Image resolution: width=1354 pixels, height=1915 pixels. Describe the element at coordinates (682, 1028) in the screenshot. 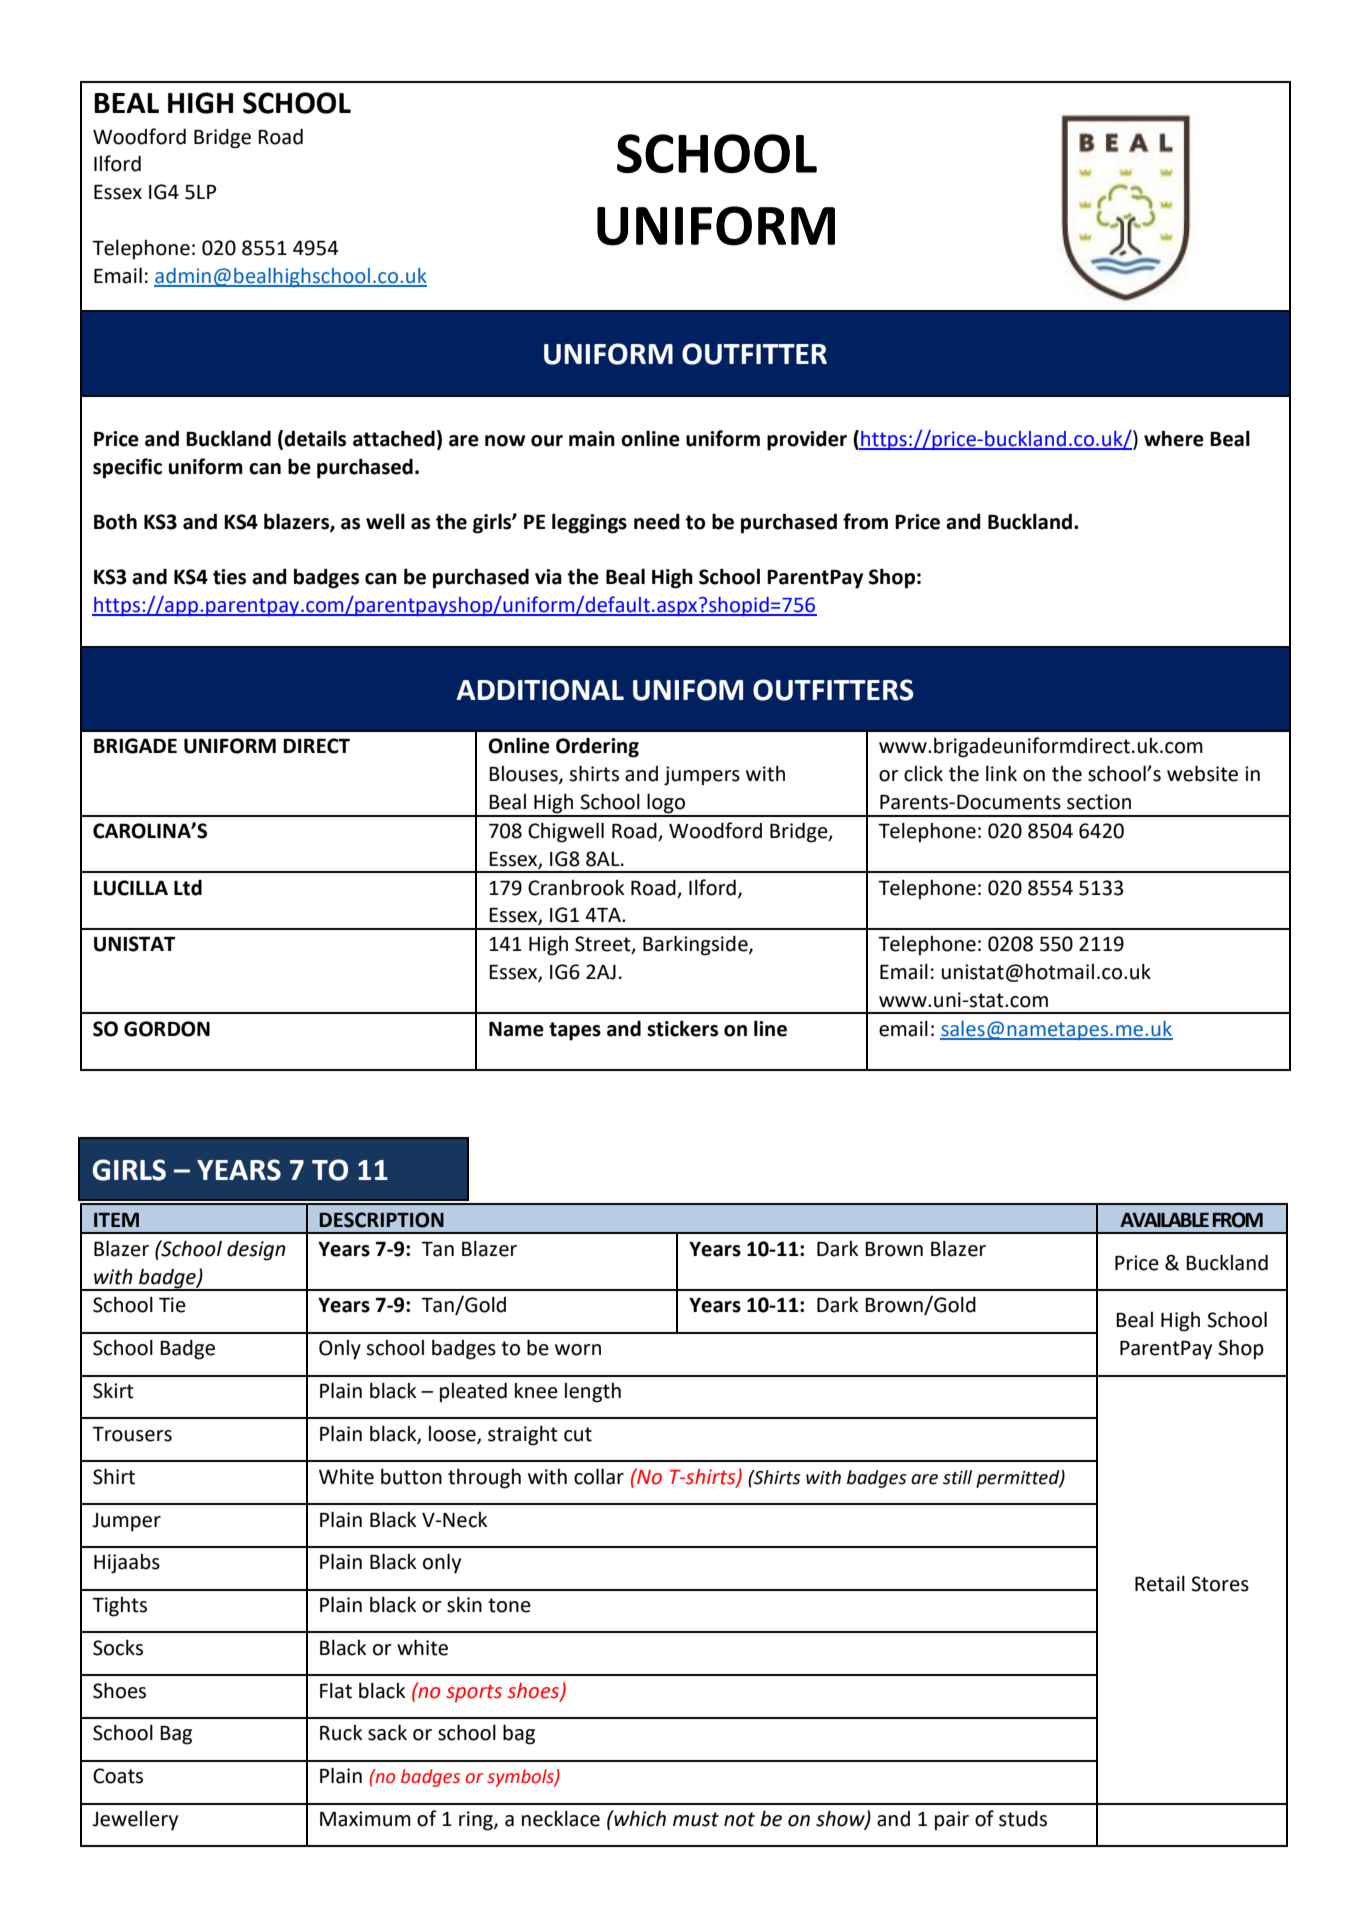

I see `stickers` at that location.
